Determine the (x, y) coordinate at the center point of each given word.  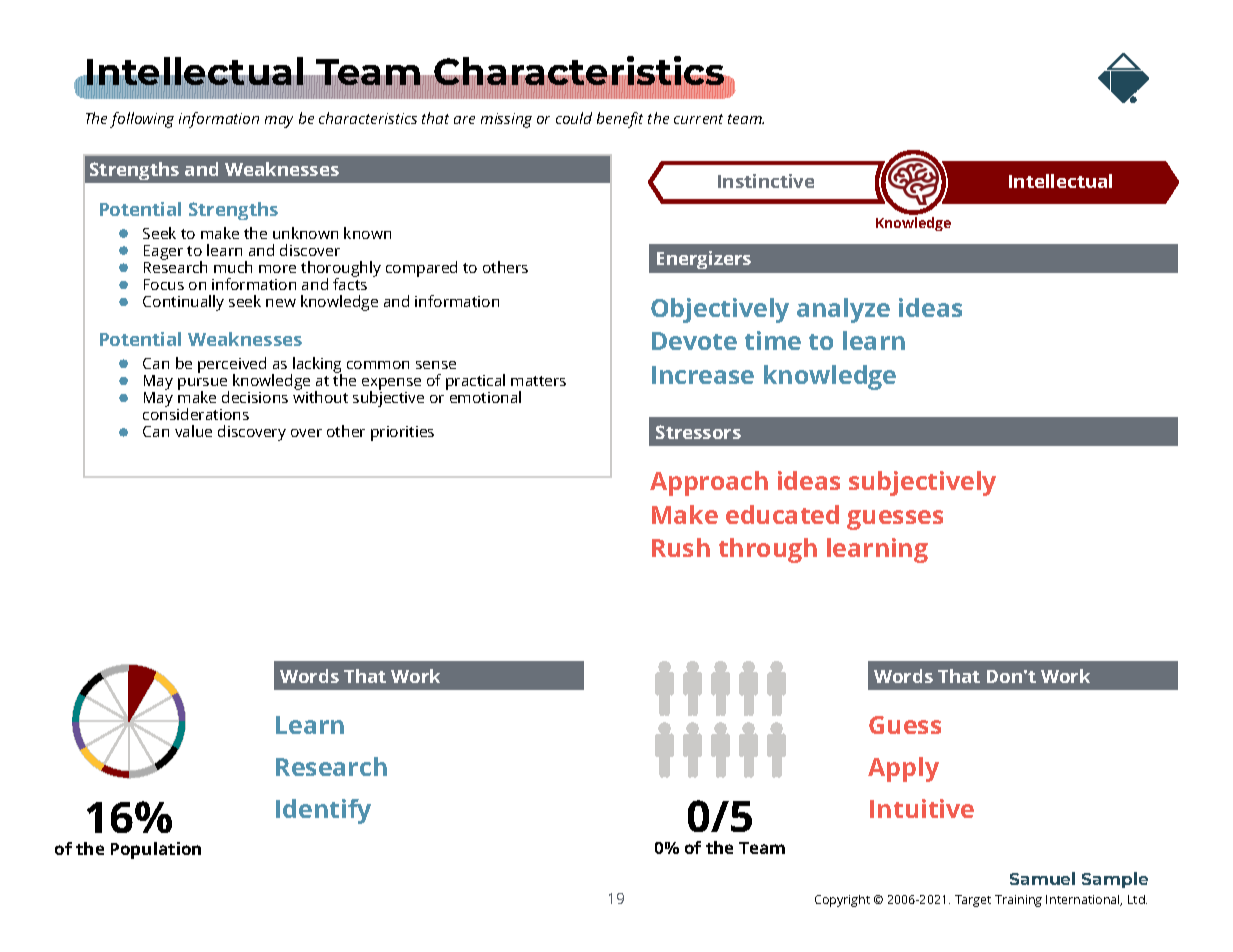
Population (156, 850)
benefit (620, 120)
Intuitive (922, 808)
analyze (843, 310)
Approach (709, 483)
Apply (903, 769)
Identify (323, 811)
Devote (694, 341)
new (281, 303)
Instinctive (766, 181)
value (193, 431)
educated (782, 514)
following (142, 120)
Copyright (842, 901)
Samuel (1042, 878)
